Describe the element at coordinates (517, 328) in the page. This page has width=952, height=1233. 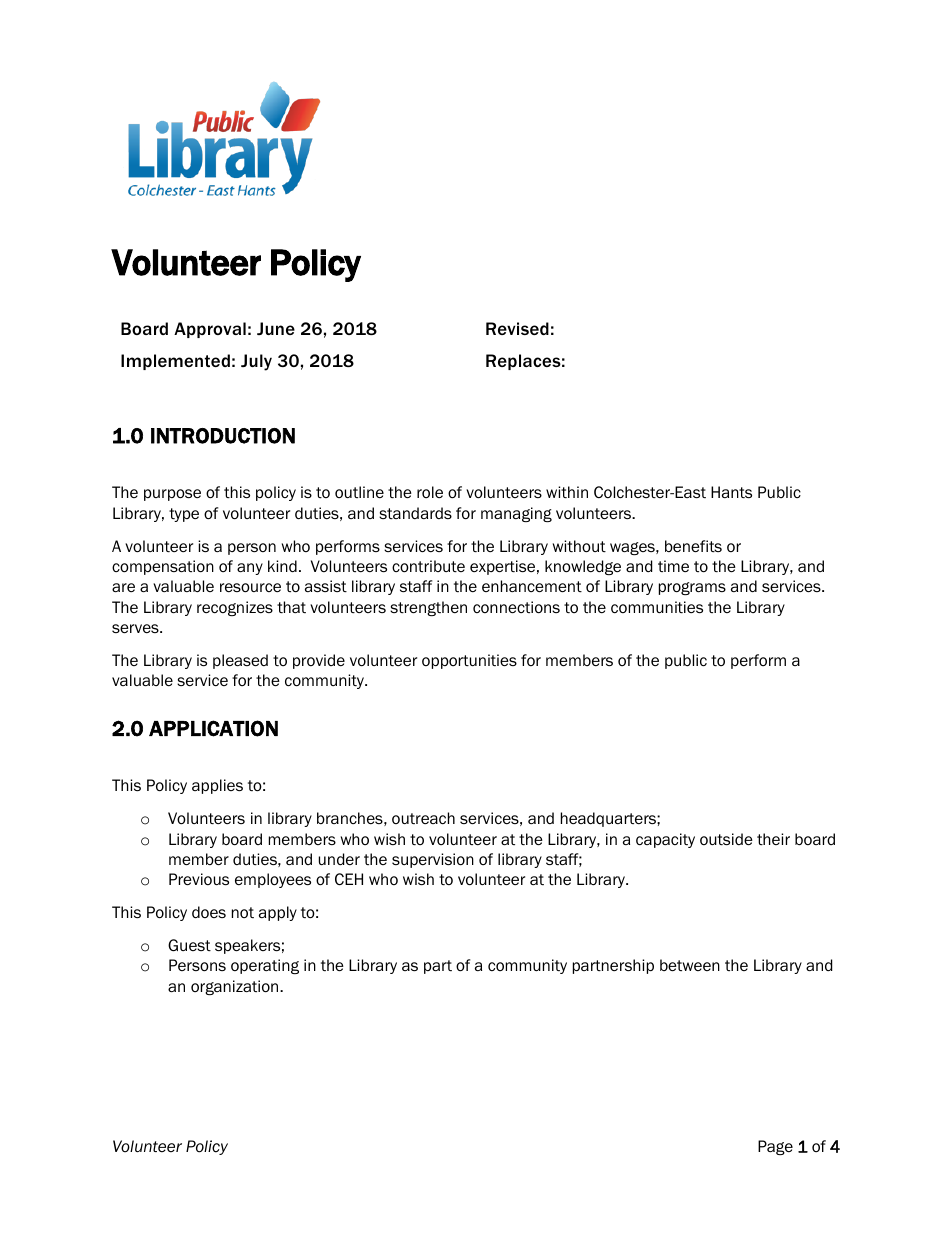
I see `Revised` at that location.
